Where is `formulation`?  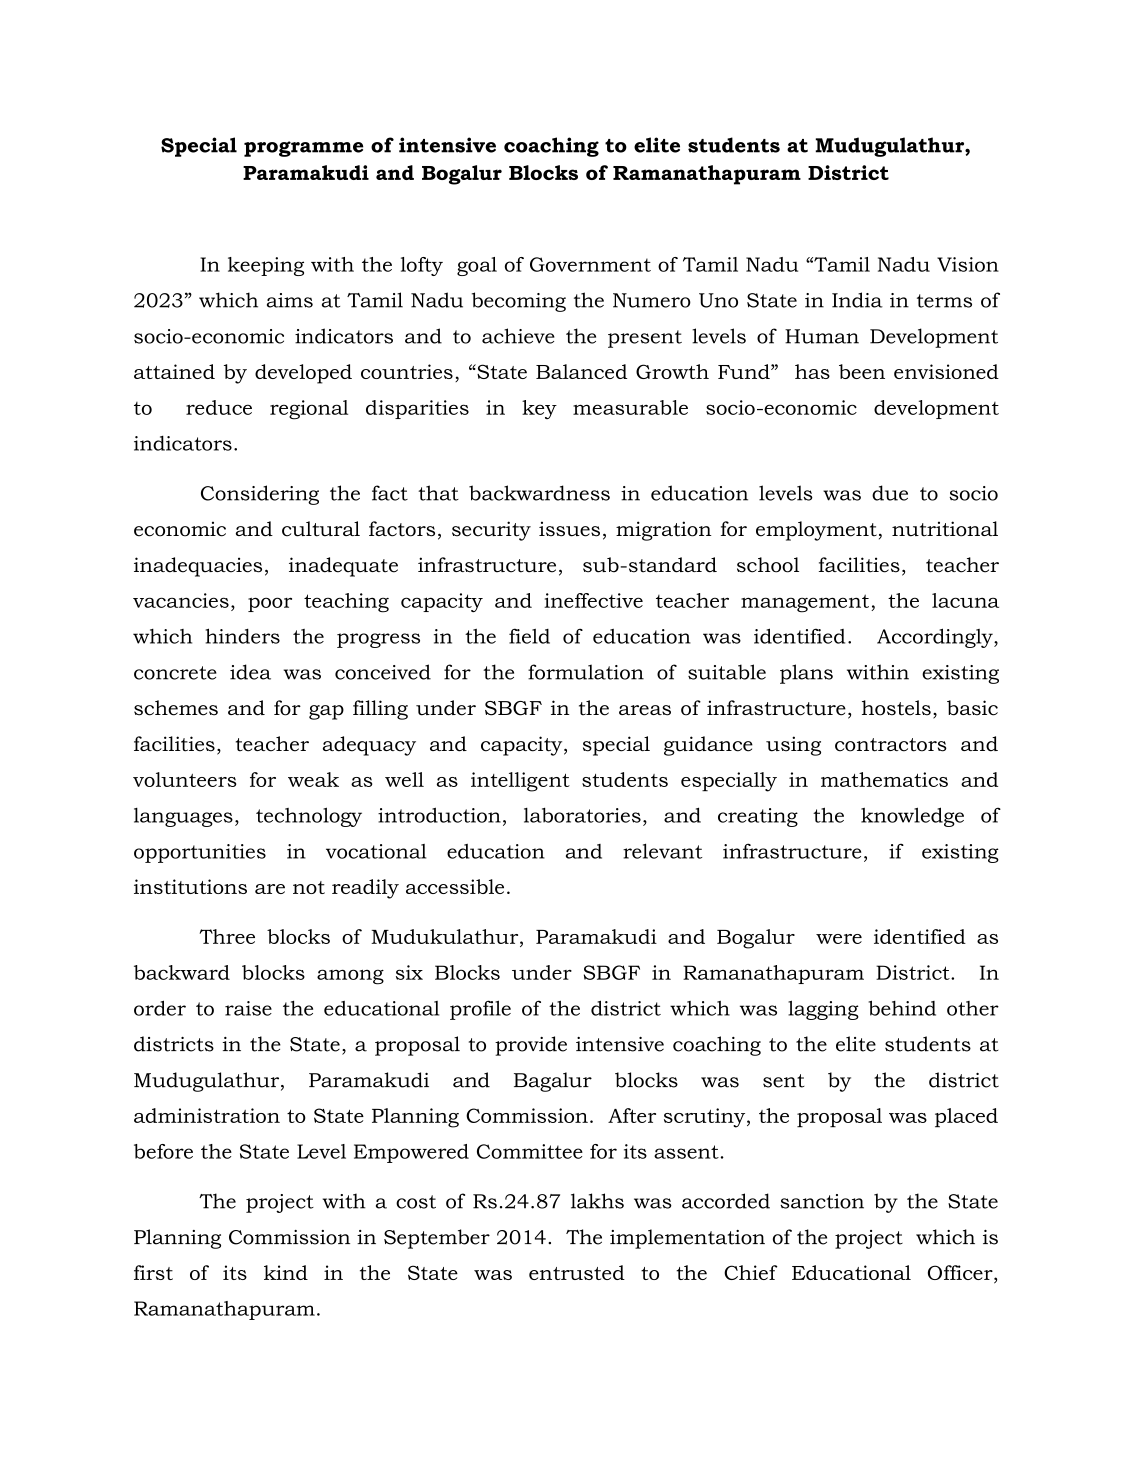 formulation is located at coordinates (586, 672).
